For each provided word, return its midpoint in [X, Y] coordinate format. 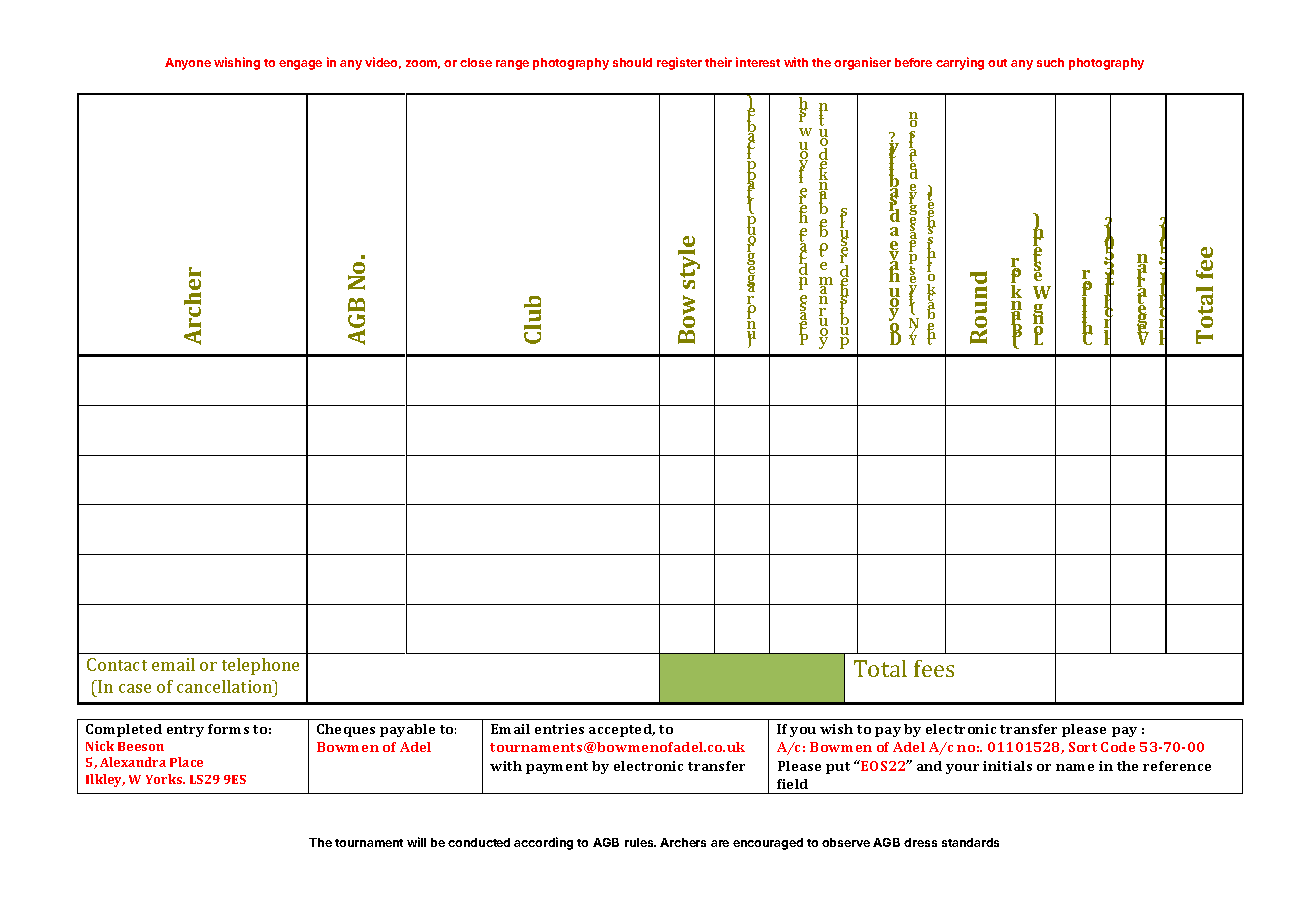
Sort [1083, 747]
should [632, 62]
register [679, 63]
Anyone [188, 64]
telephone [260, 666]
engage [300, 65]
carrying [960, 63]
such [1050, 62]
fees [934, 668]
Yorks [165, 779]
